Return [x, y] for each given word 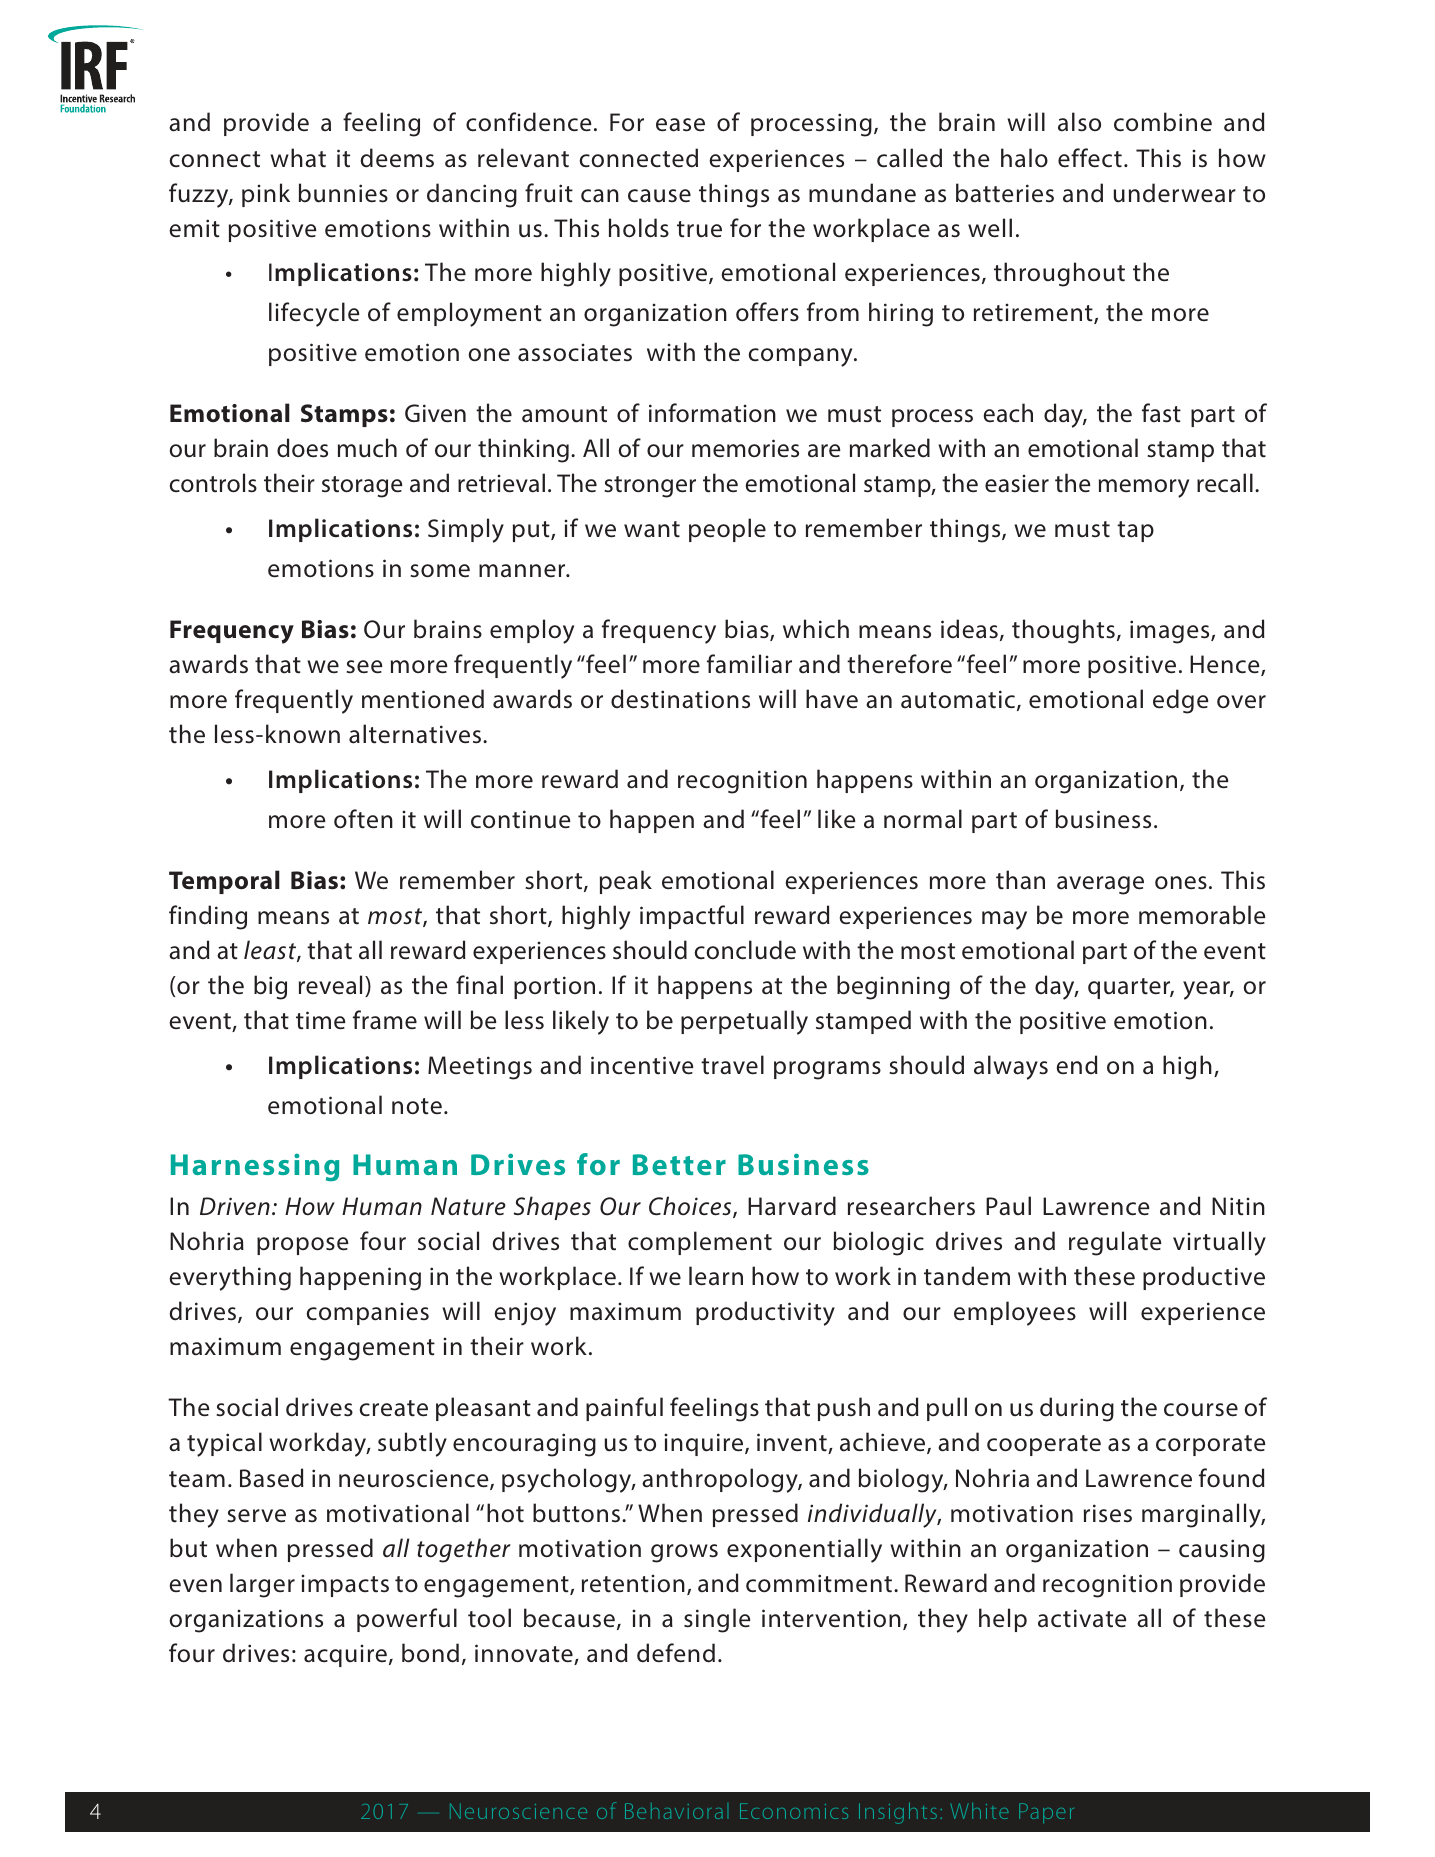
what [298, 158]
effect [1090, 158]
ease [680, 125]
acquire [345, 1656]
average [1100, 885]
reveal [330, 985]
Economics [794, 1811]
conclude [745, 950]
